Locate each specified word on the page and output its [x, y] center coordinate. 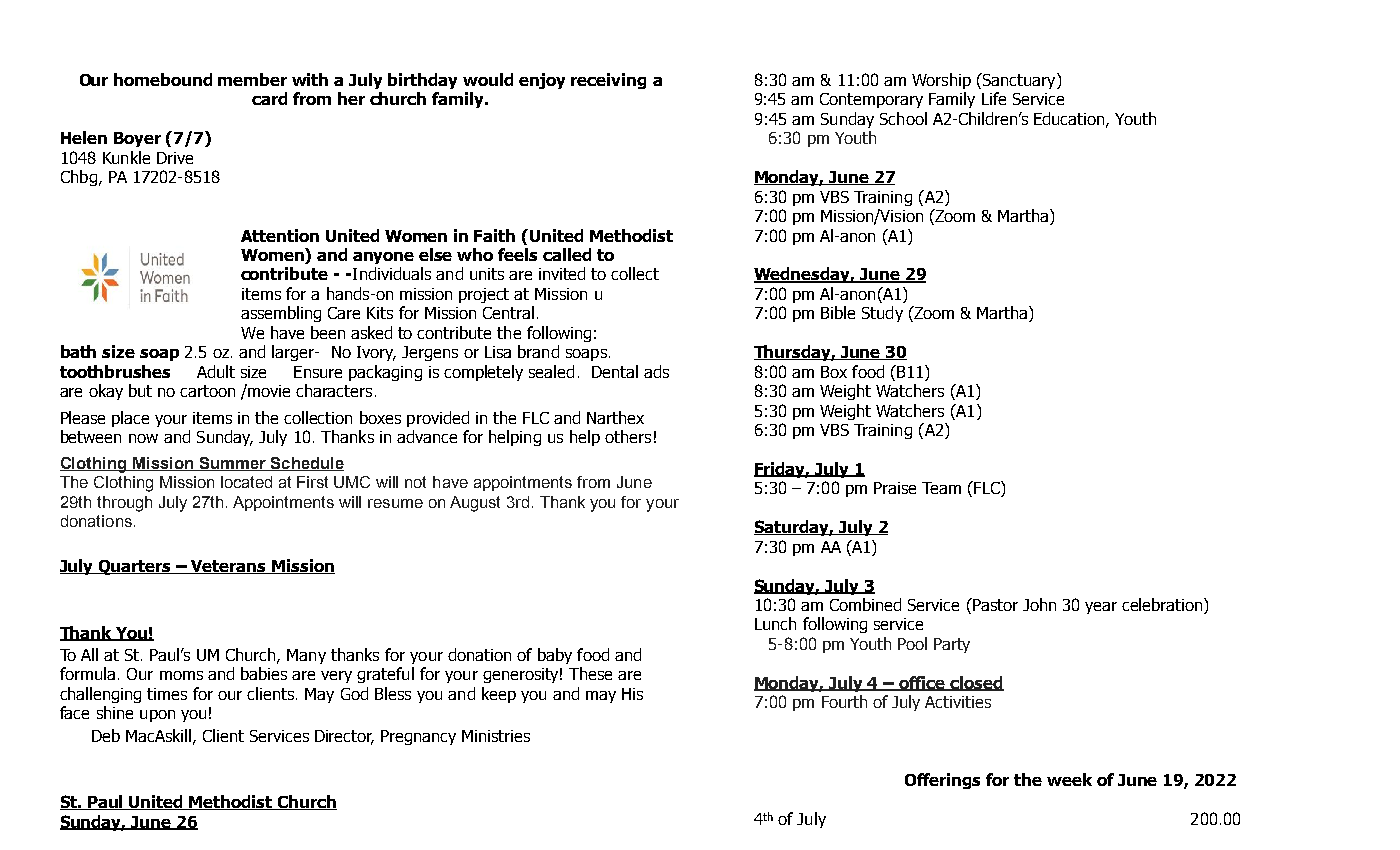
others [628, 436]
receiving [608, 81]
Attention [280, 235]
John [1039, 604]
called [567, 254]
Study [882, 314]
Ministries [496, 736]
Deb [106, 735]
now [143, 438]
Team [941, 488]
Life [994, 98]
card [269, 98]
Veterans [229, 567]
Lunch [775, 623]
